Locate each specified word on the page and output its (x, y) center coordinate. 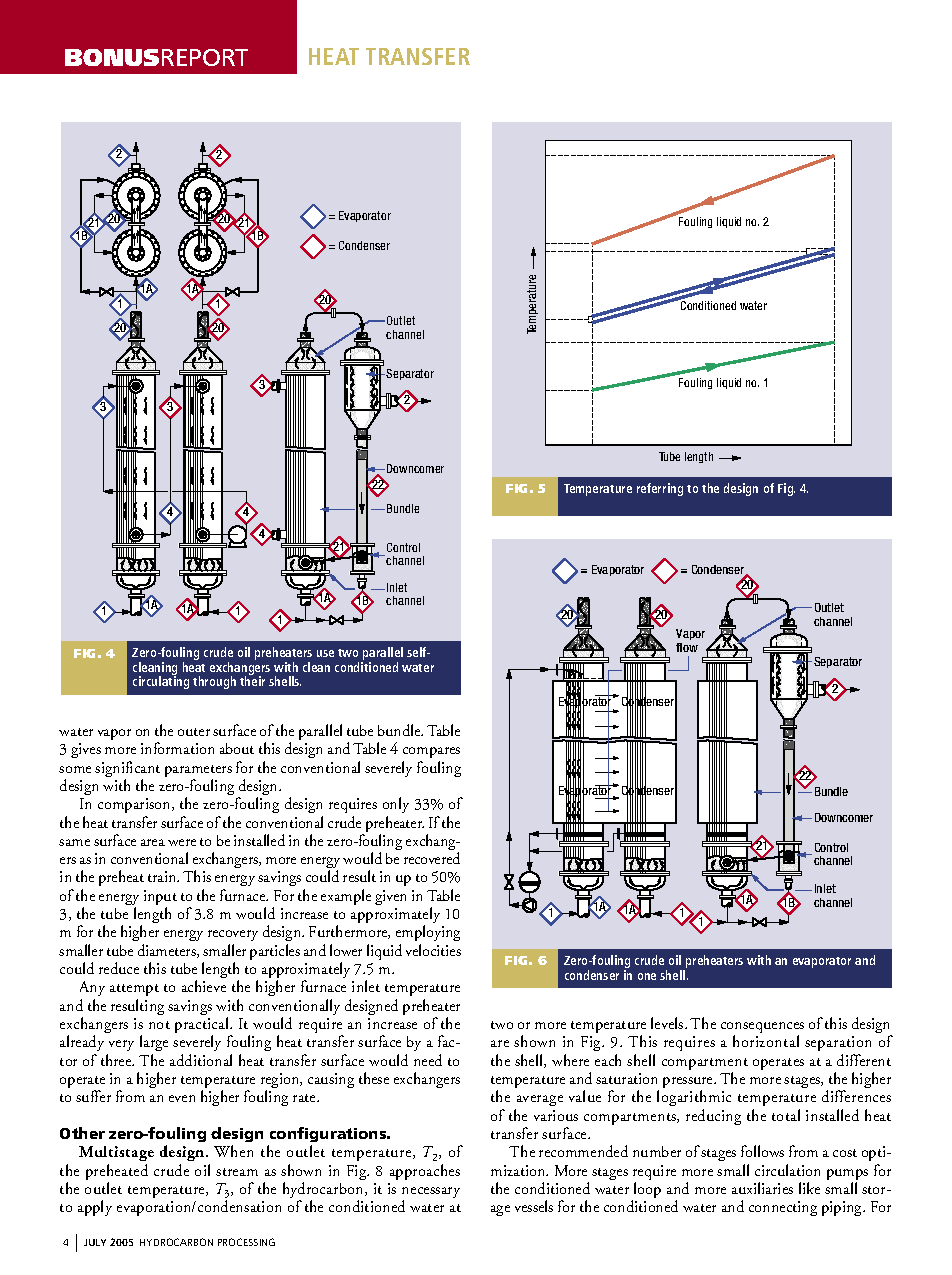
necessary (431, 1194)
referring (660, 489)
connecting (783, 1208)
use (325, 653)
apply (95, 1208)
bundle (400, 730)
